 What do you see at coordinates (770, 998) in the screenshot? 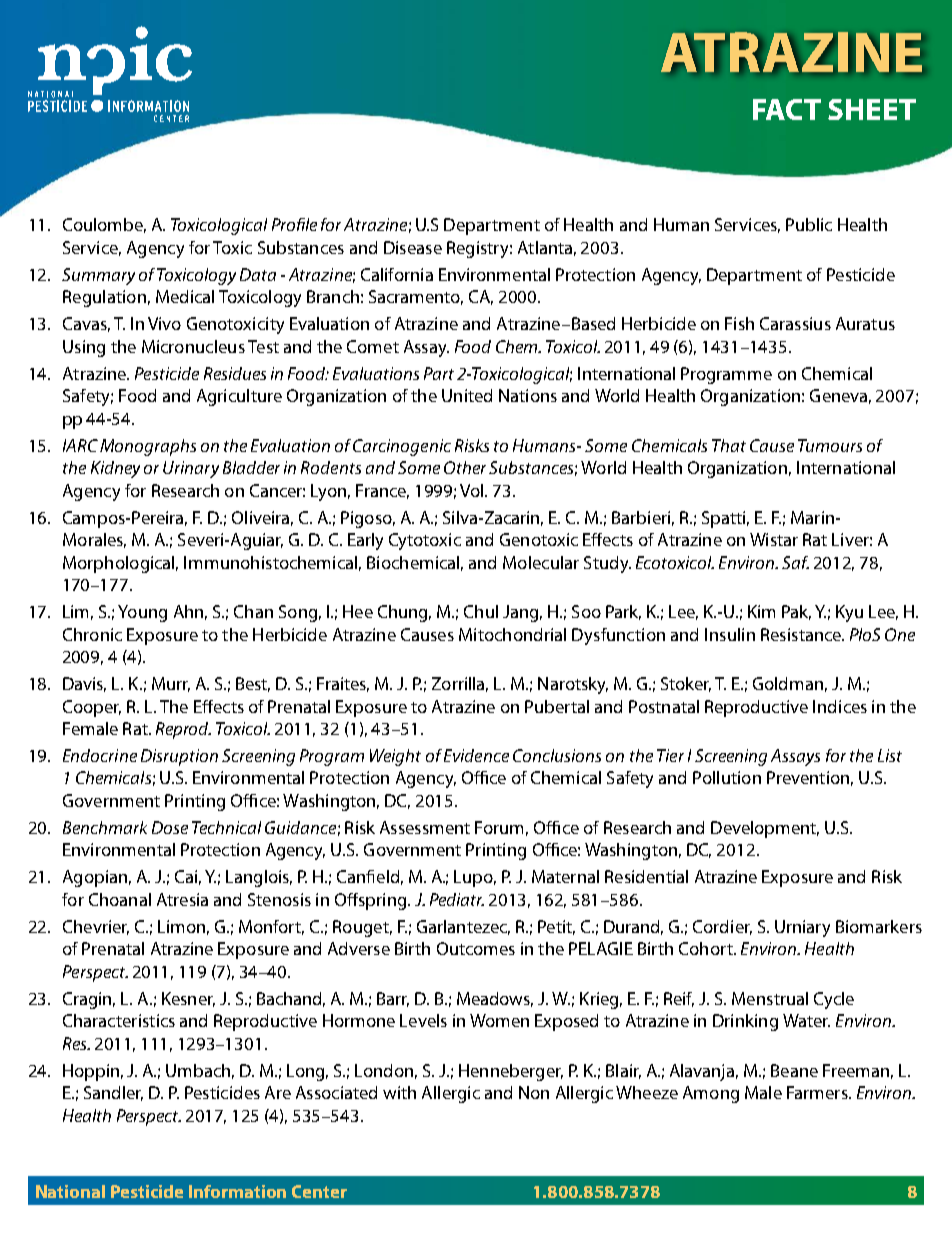
I see `Menstrual` at bounding box center [770, 998].
